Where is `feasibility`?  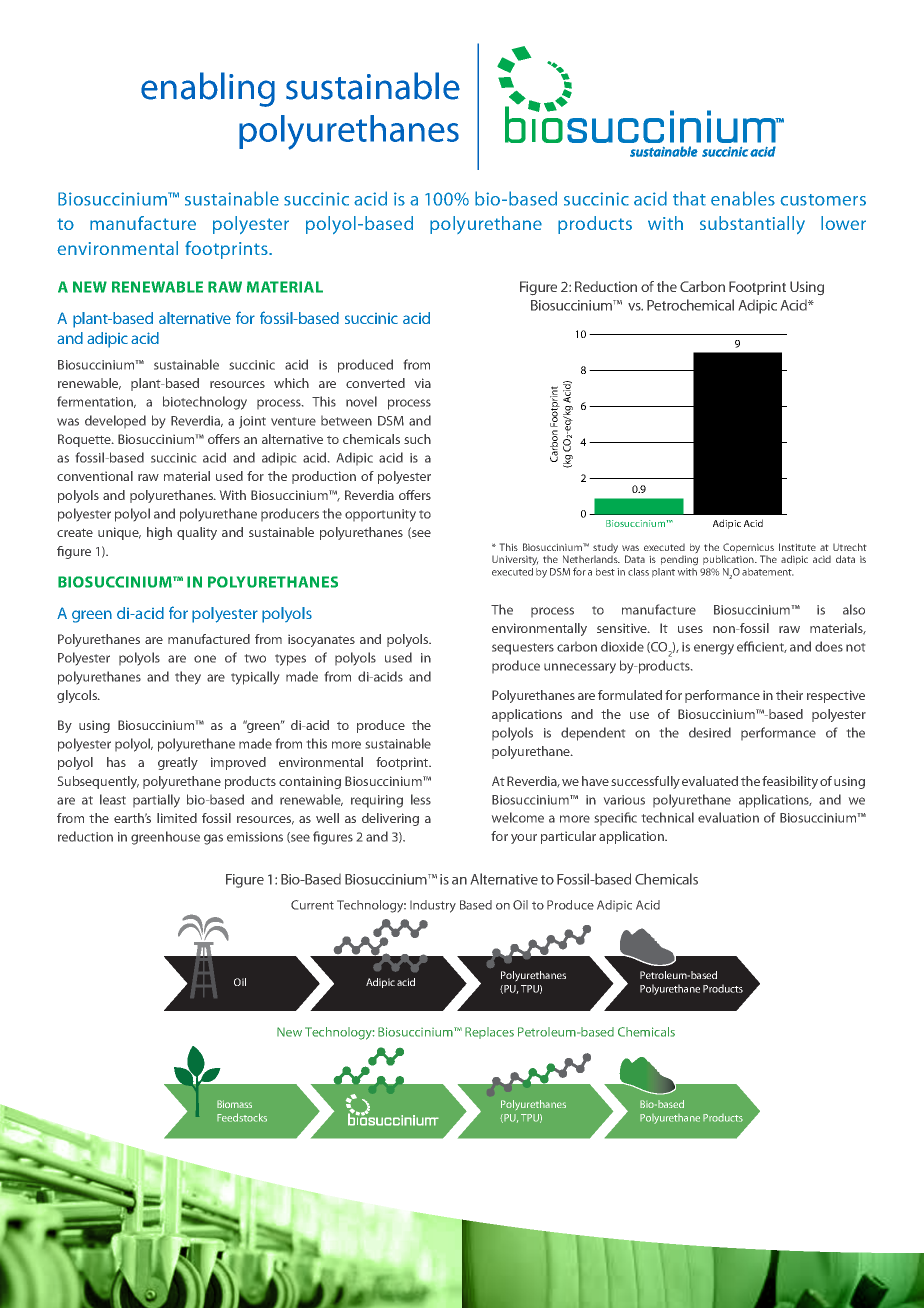 feasibility is located at coordinates (790, 782).
